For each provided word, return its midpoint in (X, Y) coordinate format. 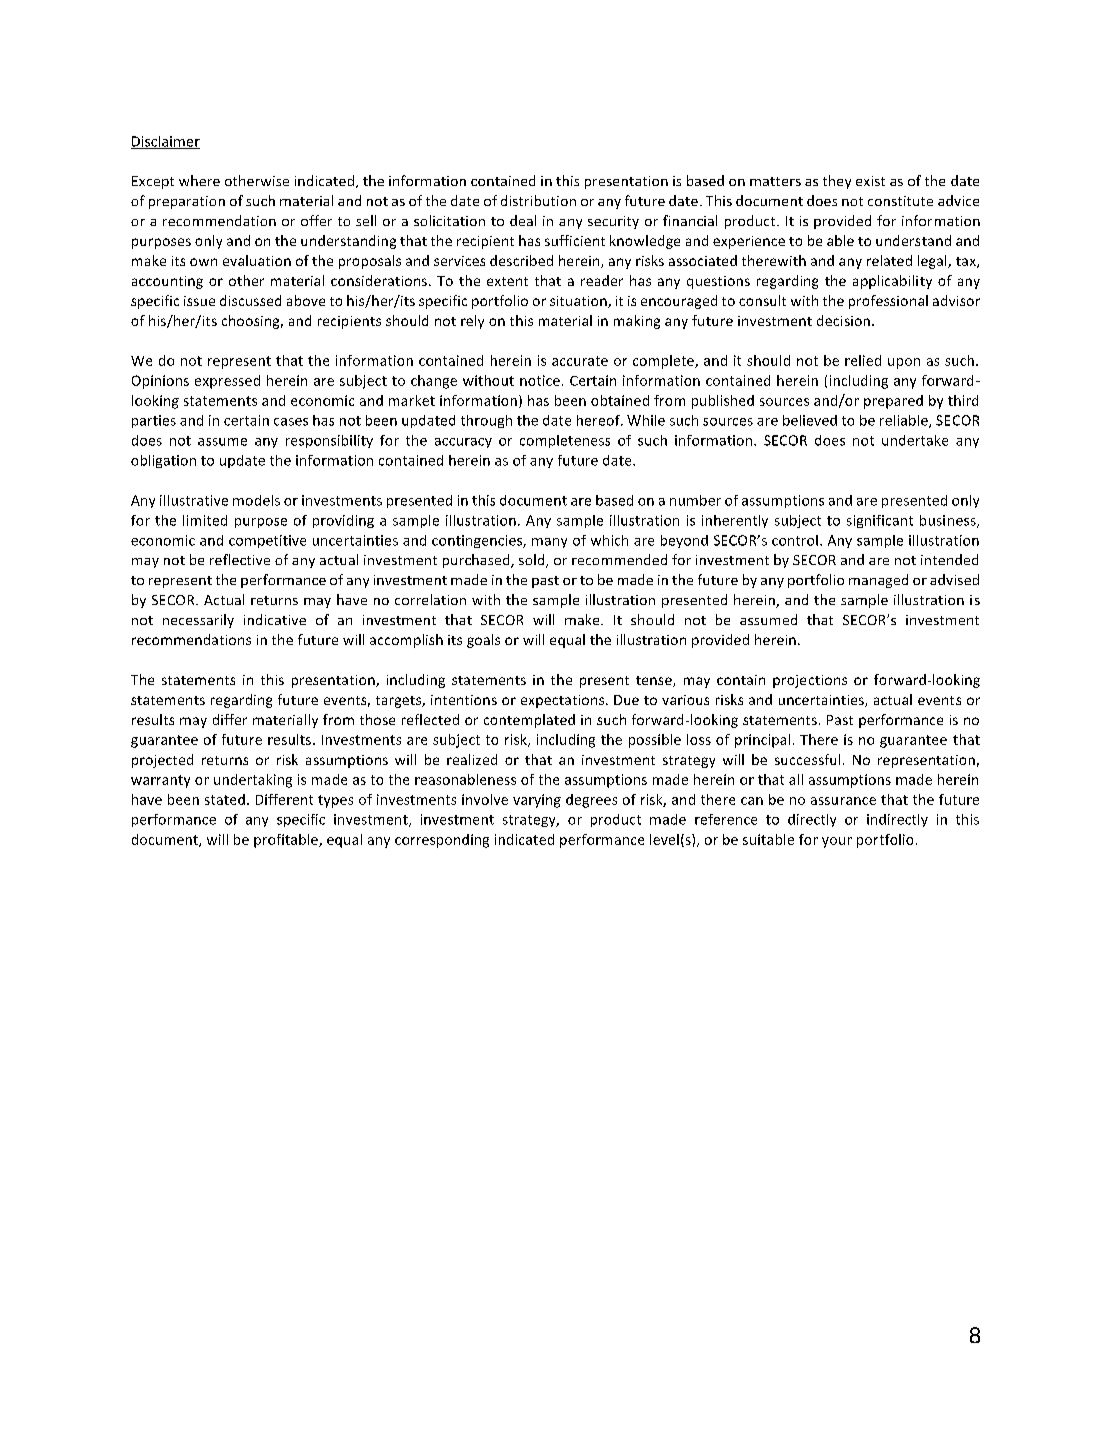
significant (880, 521)
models (256, 500)
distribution (538, 200)
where (199, 180)
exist (870, 181)
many (549, 543)
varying (537, 801)
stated (225, 799)
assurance (843, 801)
